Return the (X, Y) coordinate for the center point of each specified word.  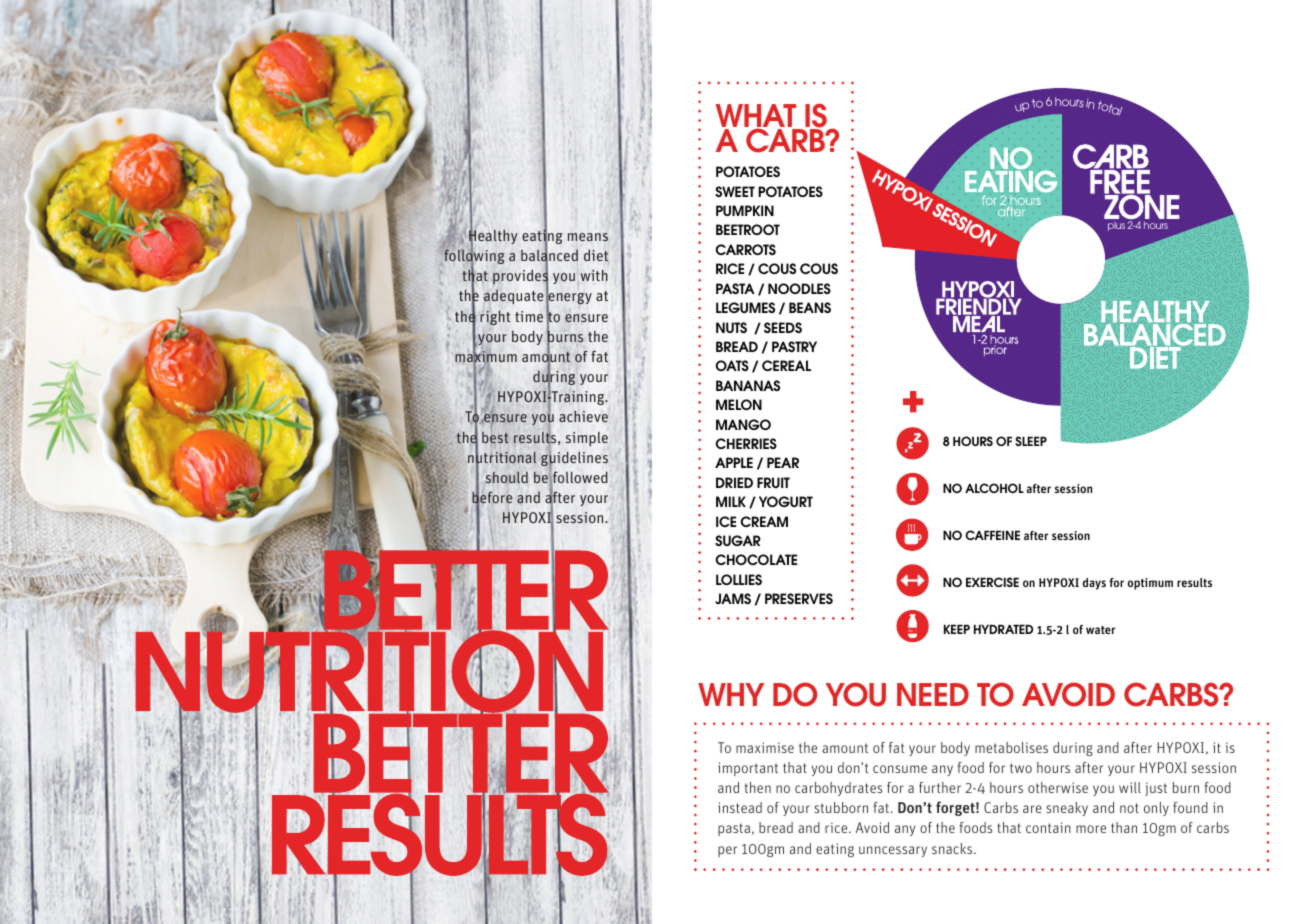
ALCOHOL (994, 488)
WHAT (757, 117)
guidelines (574, 459)
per (727, 851)
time (529, 316)
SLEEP (1031, 441)
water (1100, 630)
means (588, 237)
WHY (731, 694)
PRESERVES (799, 598)
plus (1116, 226)
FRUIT (773, 482)
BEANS (810, 307)
